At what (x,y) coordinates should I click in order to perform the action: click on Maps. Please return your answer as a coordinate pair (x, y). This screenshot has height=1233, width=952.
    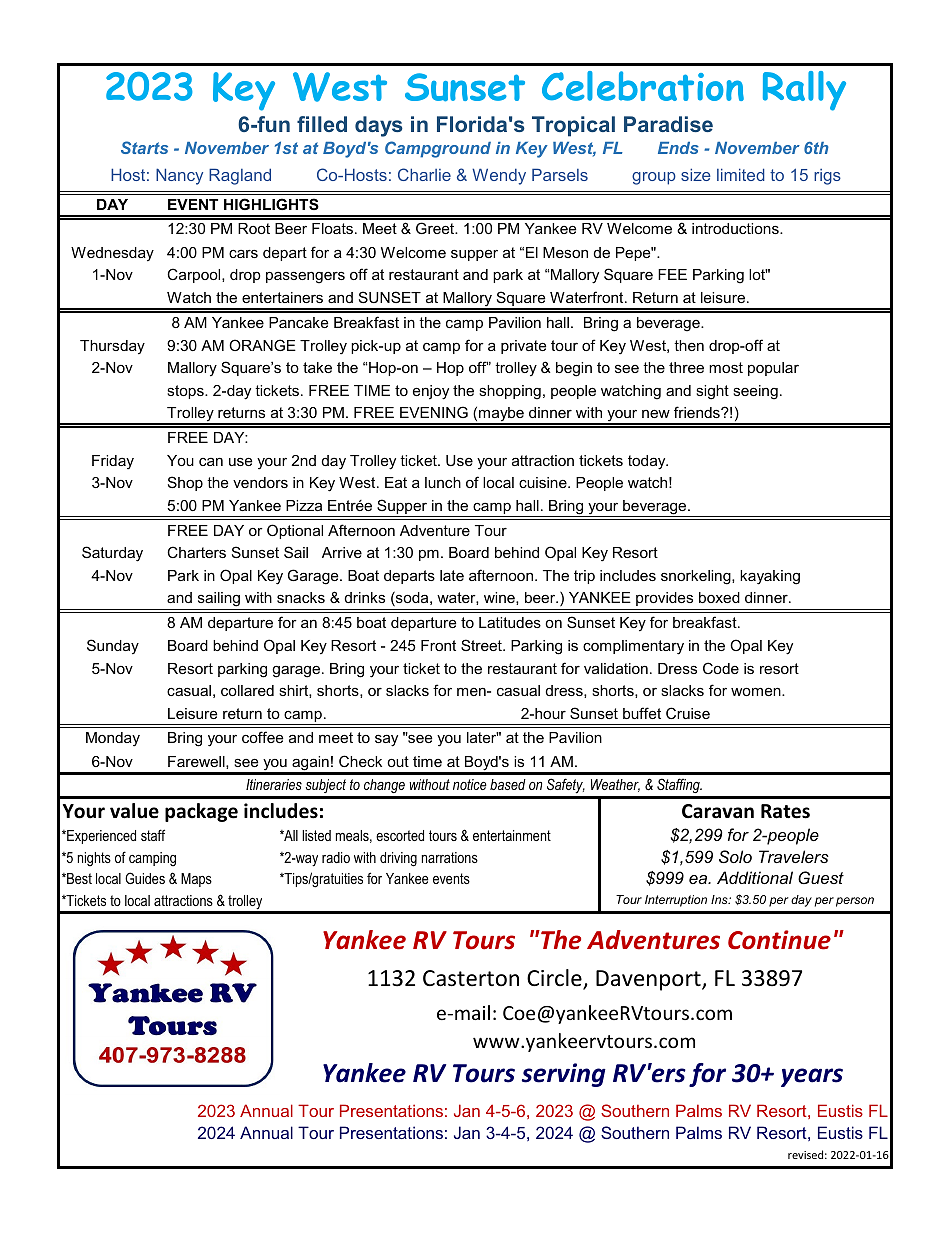
    Looking at the image, I should click on (196, 880).
